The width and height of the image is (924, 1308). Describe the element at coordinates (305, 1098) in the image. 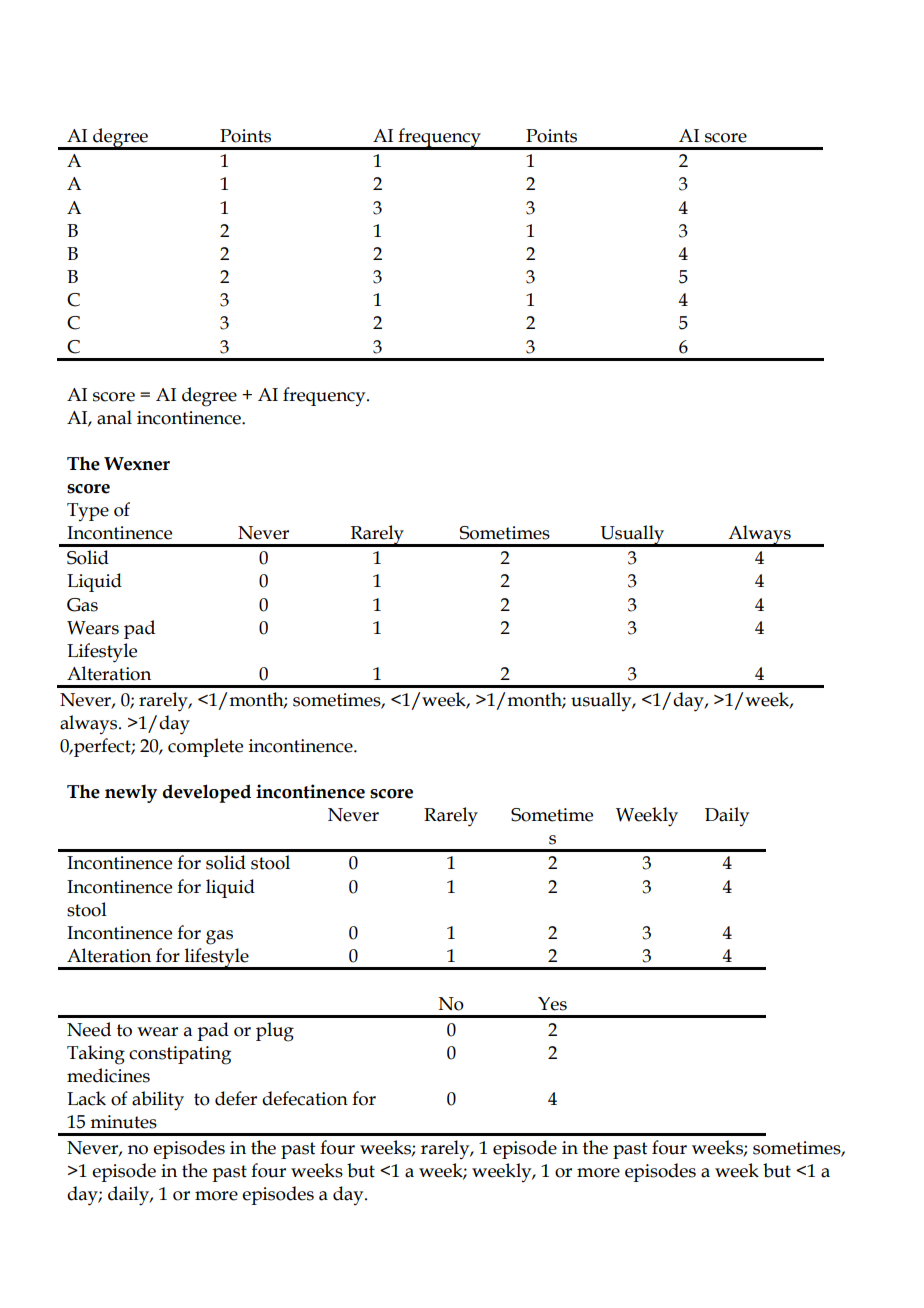

I see `defecation` at that location.
